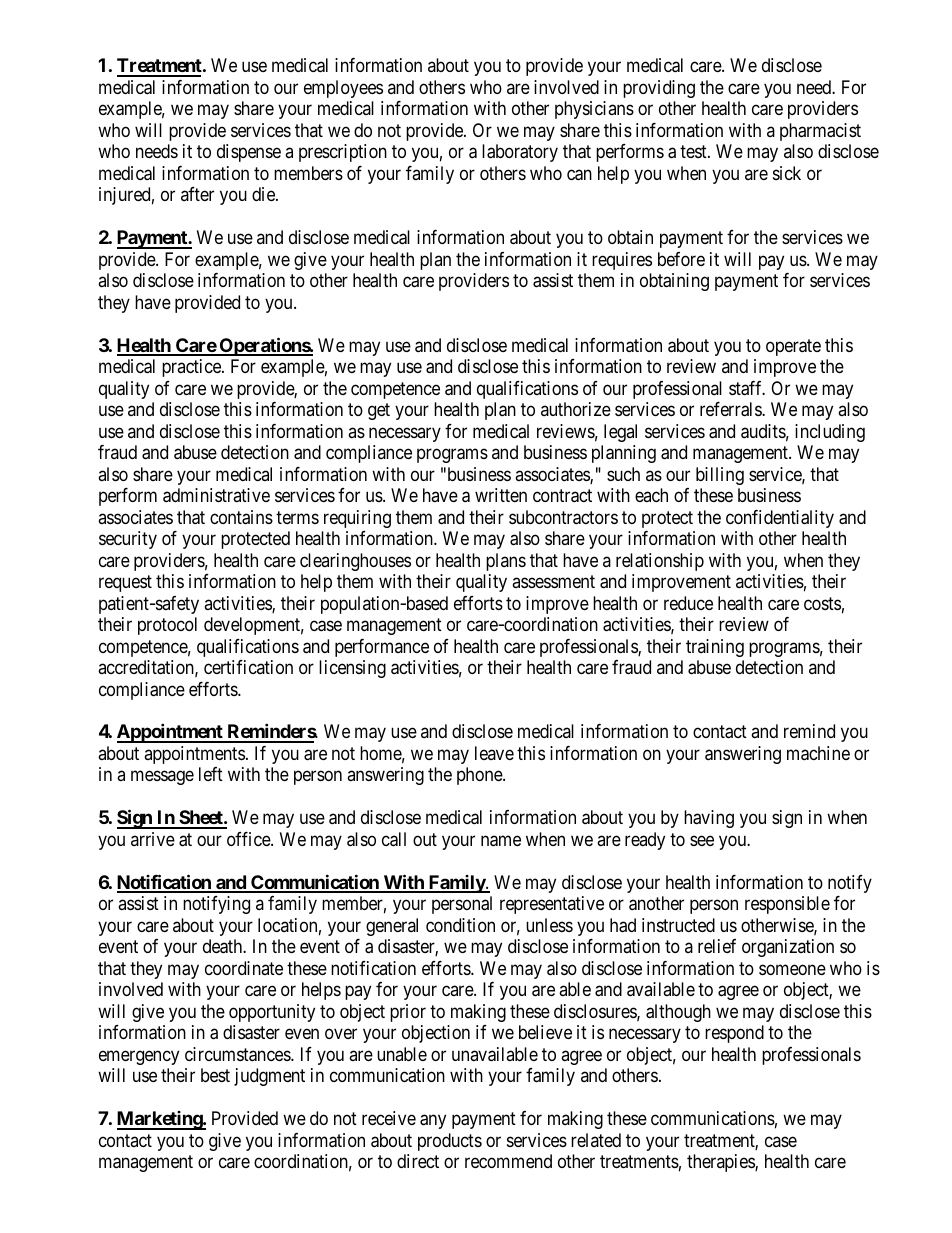 The height and width of the screenshot is (1233, 952). Describe the element at coordinates (721, 1163) in the screenshot. I see `therapies` at that location.
